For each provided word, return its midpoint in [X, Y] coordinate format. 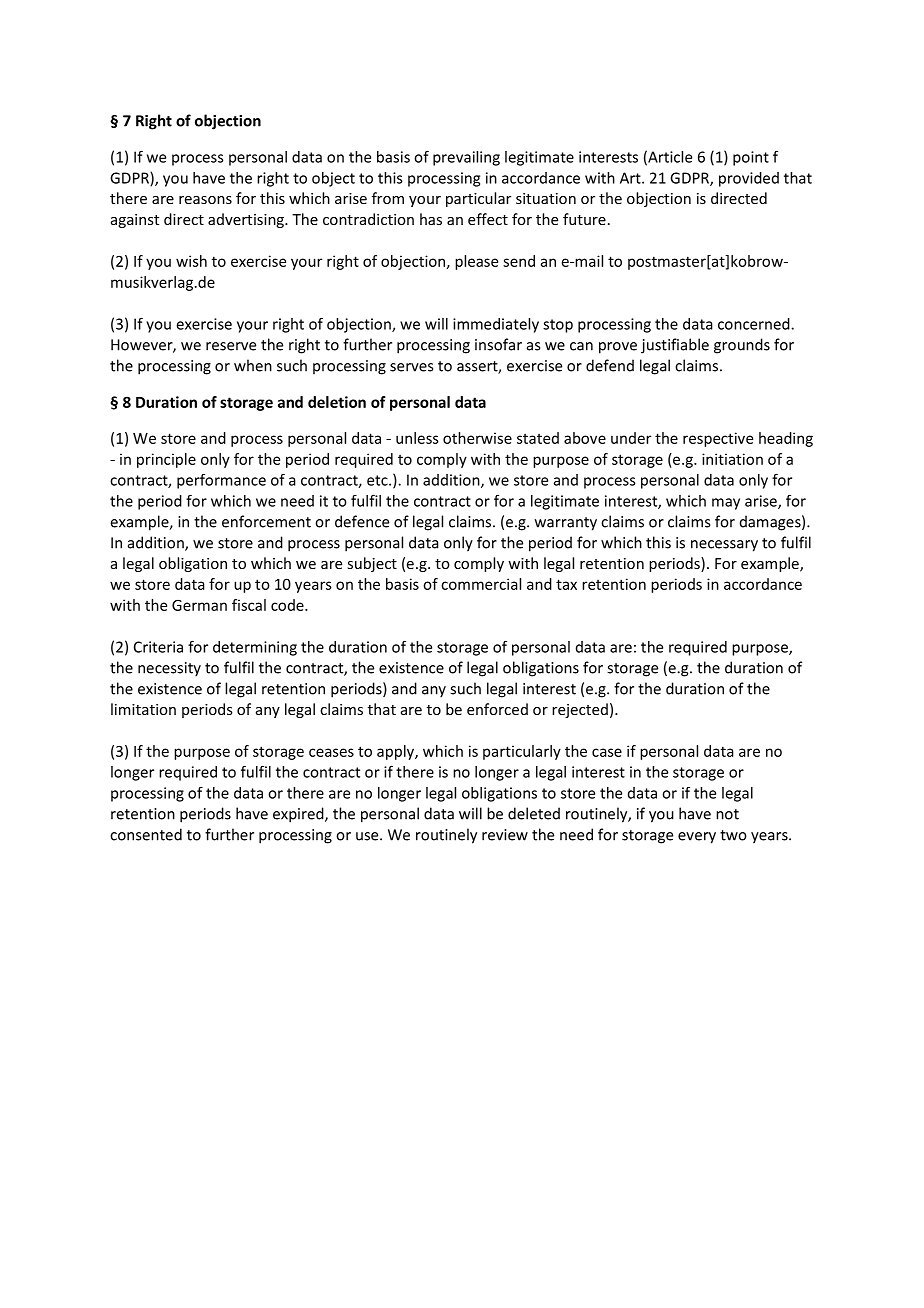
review [505, 835]
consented [146, 834]
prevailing [466, 158]
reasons [205, 200]
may [726, 504]
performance [221, 481]
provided [749, 179]
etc [378, 480]
